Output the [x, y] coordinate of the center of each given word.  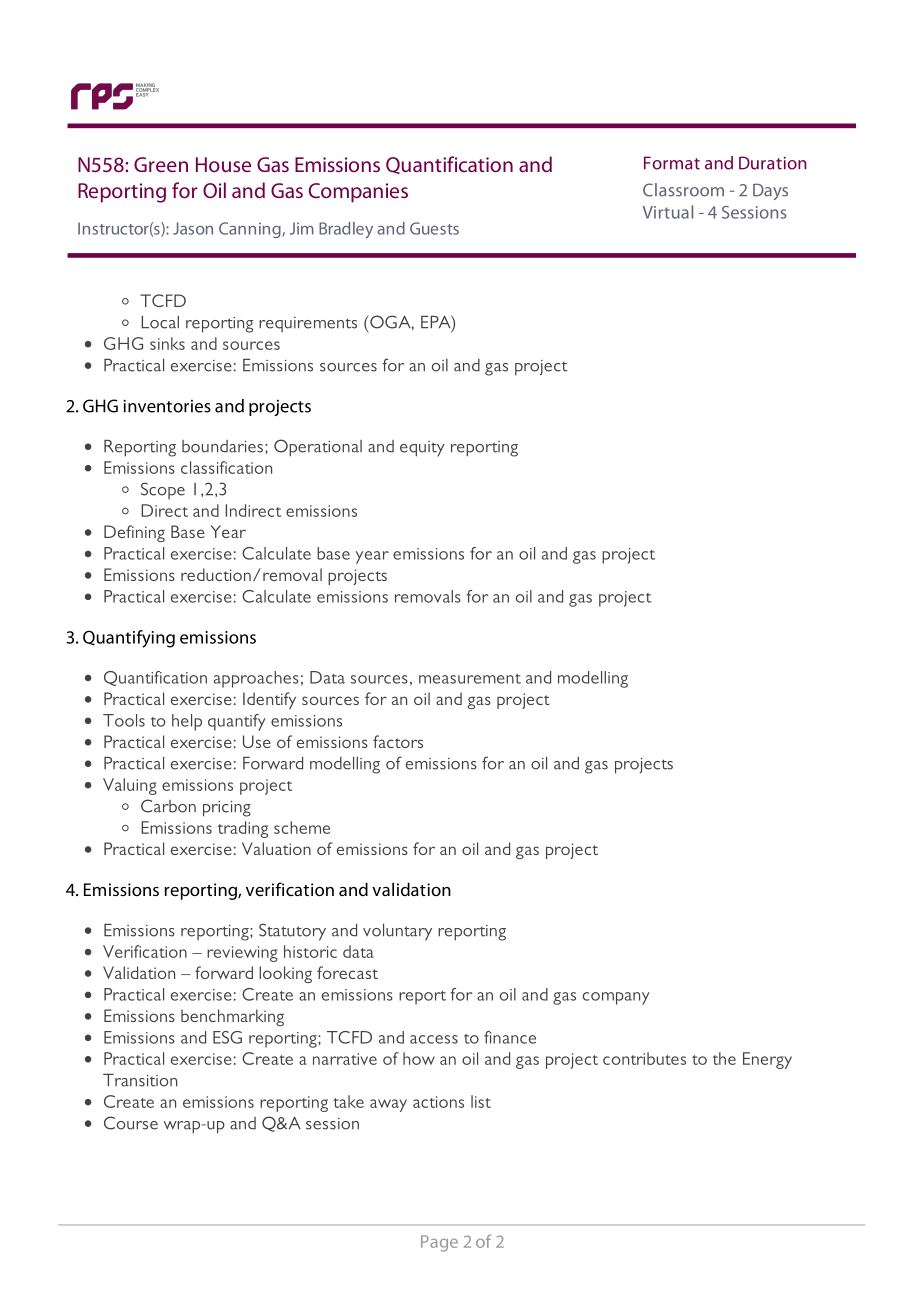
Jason [193, 228]
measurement [470, 679]
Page [439, 1243]
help [187, 722]
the [724, 1058]
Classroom [683, 190]
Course [131, 1123]
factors [398, 741]
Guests [434, 228]
